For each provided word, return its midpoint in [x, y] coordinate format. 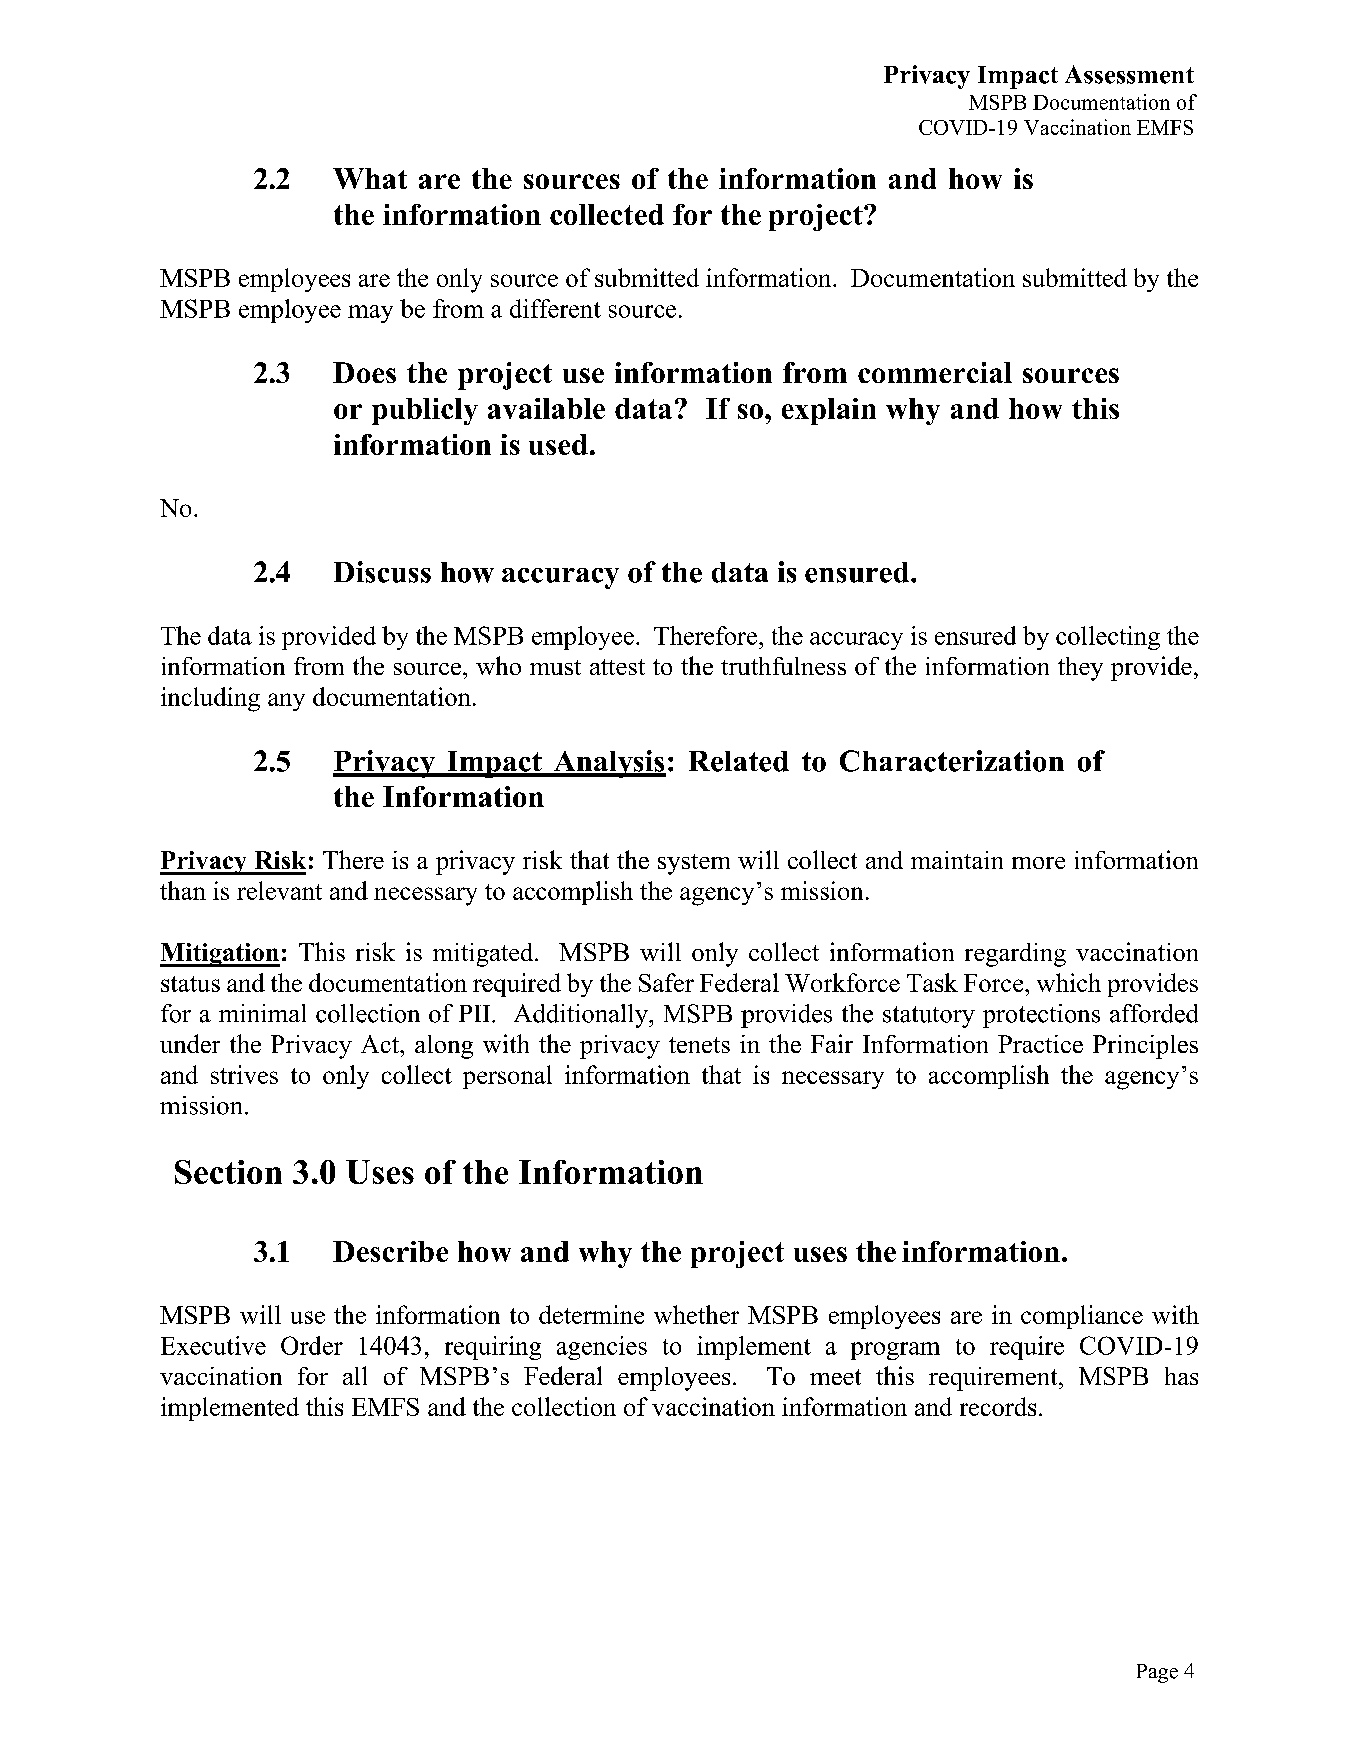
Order [312, 1345]
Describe [390, 1251]
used [558, 444]
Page [1157, 1673]
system [694, 864]
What [370, 178]
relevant [279, 890]
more [1038, 863]
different [555, 308]
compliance [1082, 1317]
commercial [935, 372]
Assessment [1129, 74]
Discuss [382, 572]
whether [696, 1314]
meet [835, 1377]
